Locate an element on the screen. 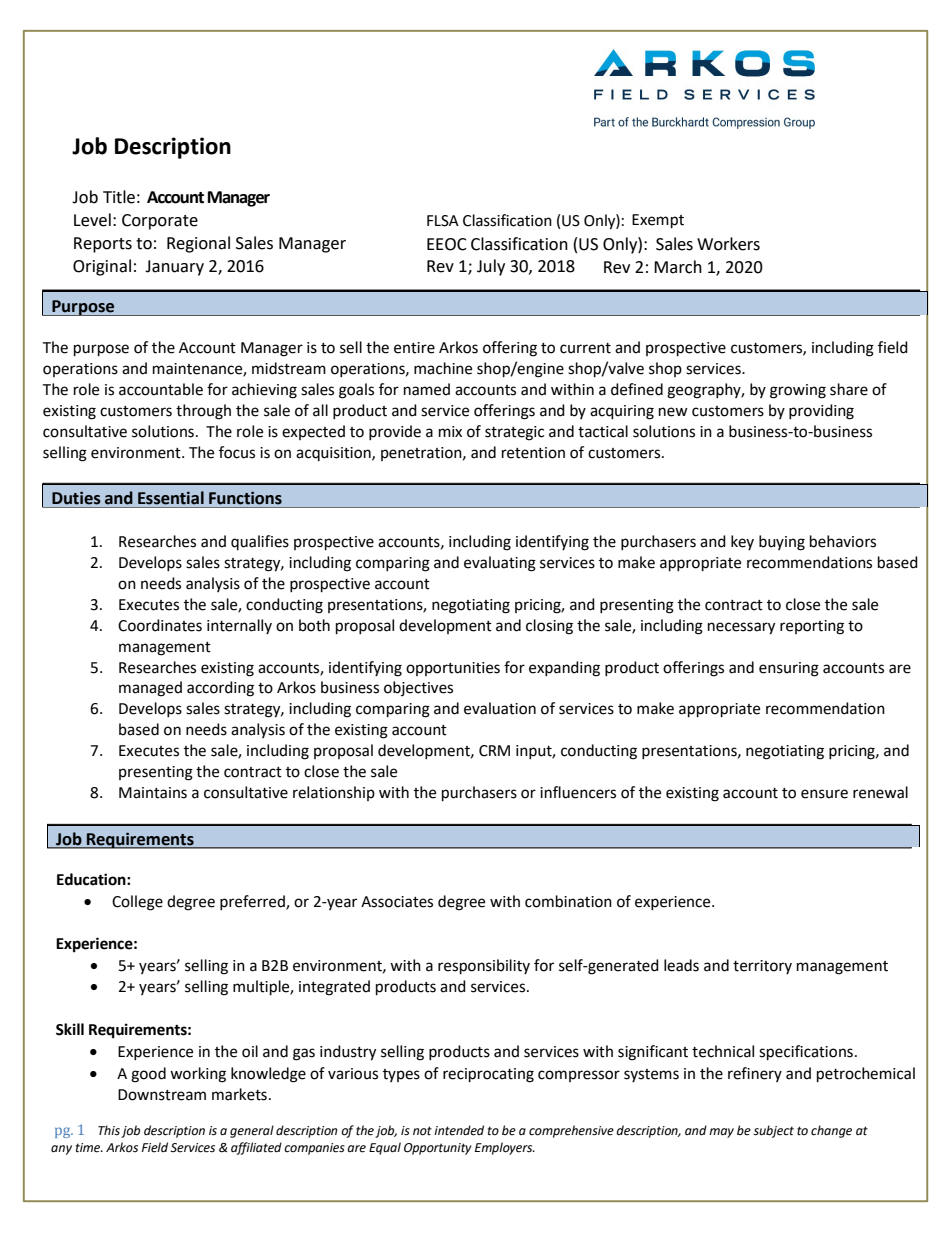 This screenshot has width=952, height=1233. providing is located at coordinates (821, 412).
